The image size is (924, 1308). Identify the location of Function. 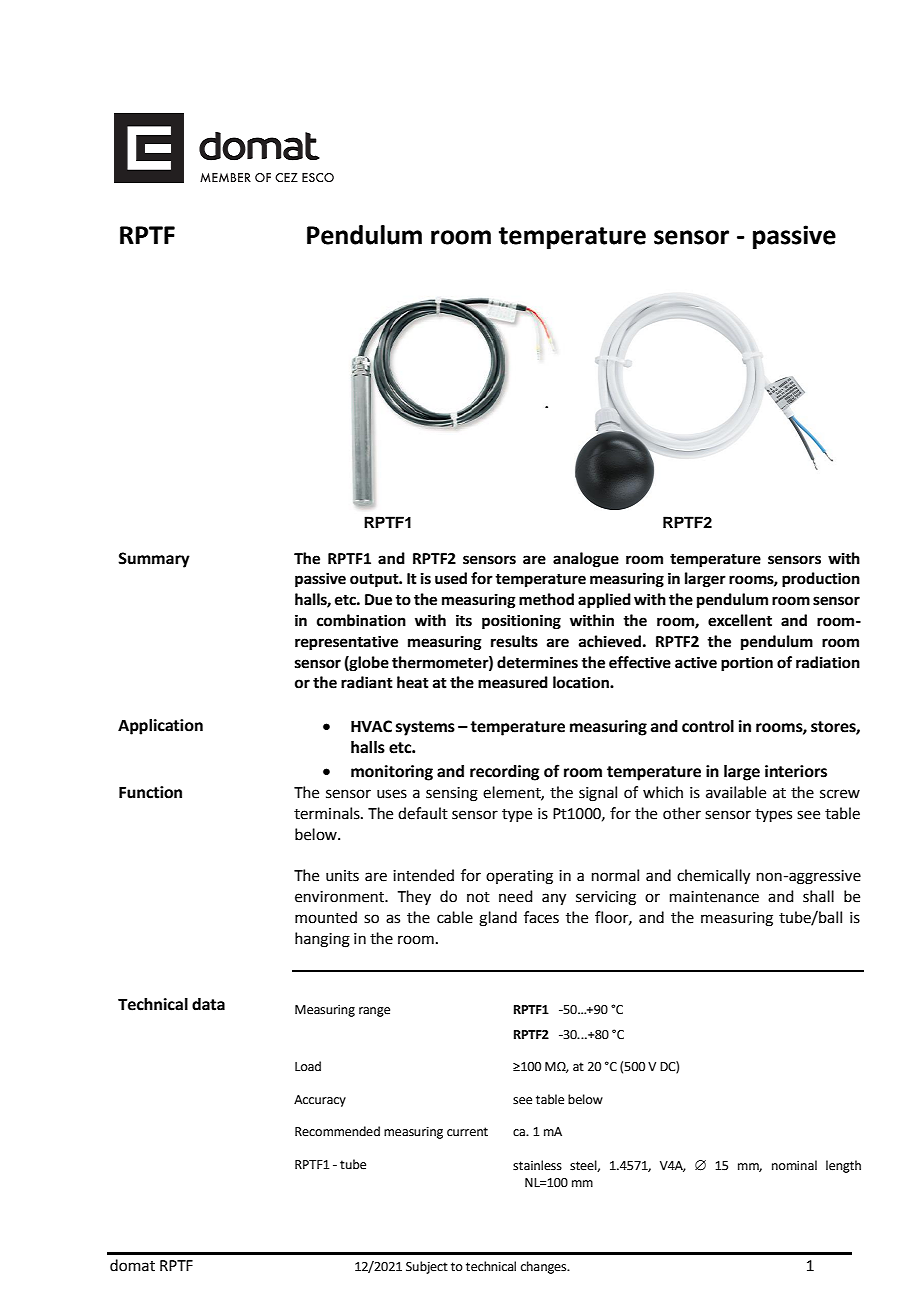
(150, 792).
